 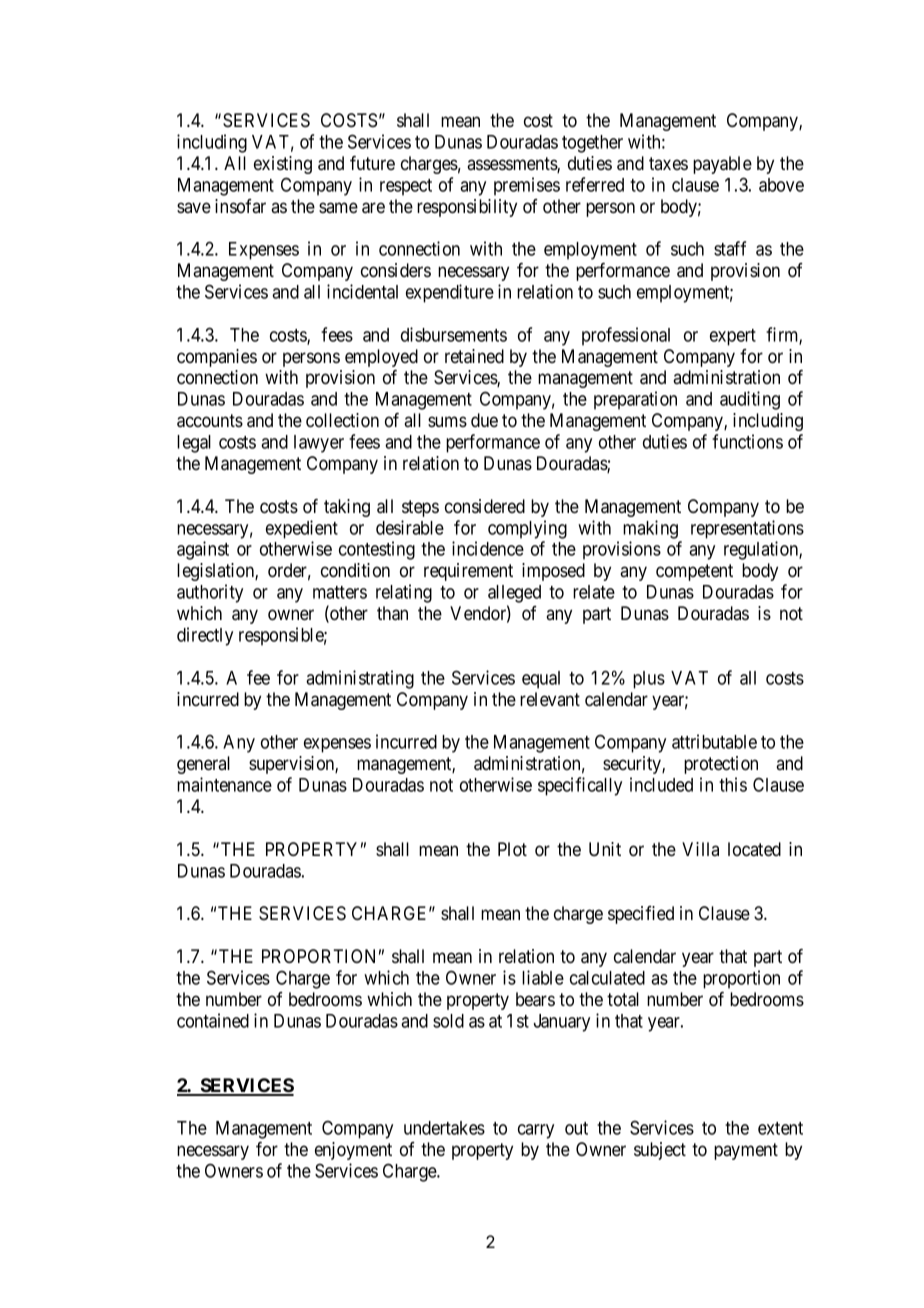 What do you see at coordinates (527, 186) in the screenshot?
I see `premises` at bounding box center [527, 186].
